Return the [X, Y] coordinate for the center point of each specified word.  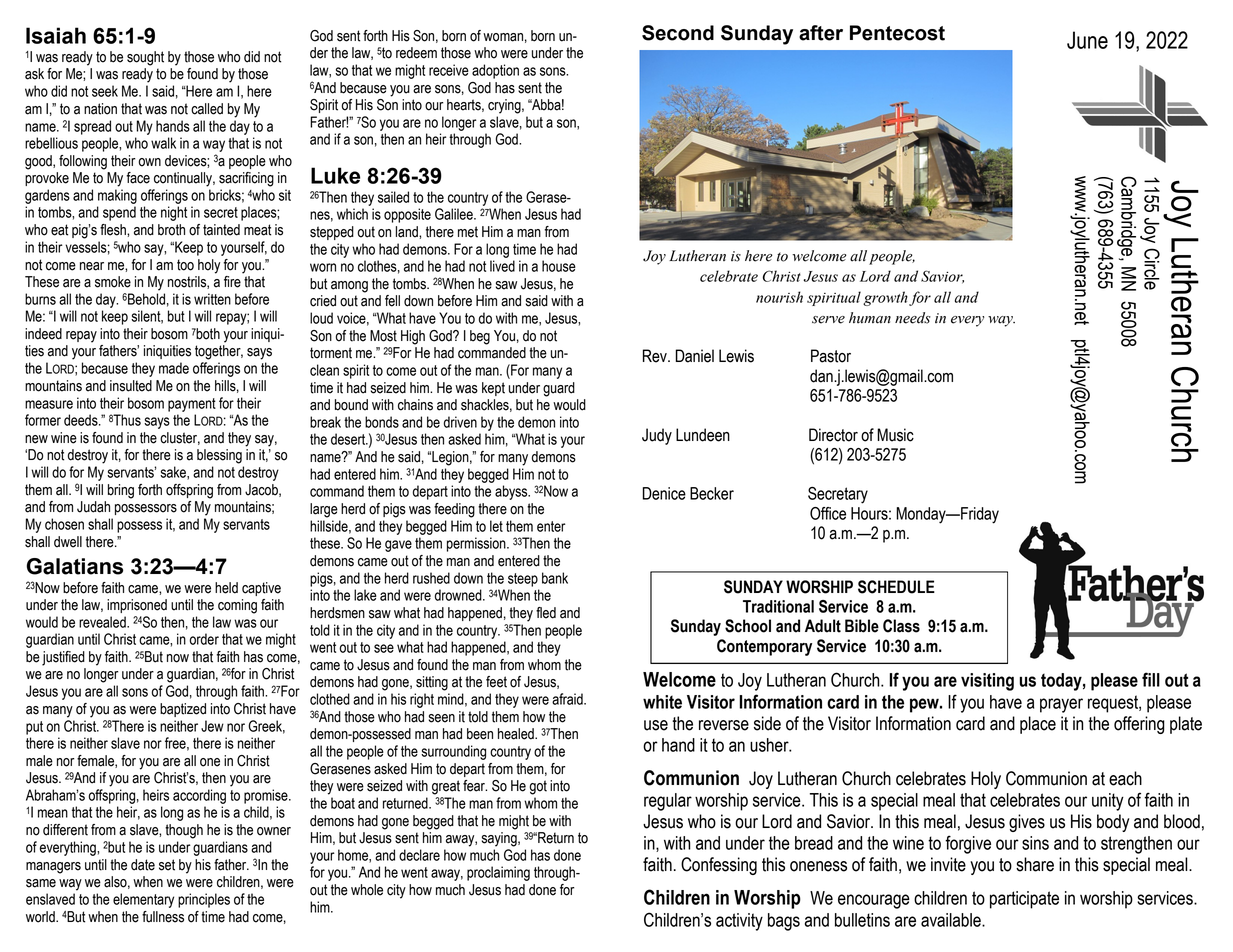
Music [895, 435]
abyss [512, 492]
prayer [1061, 705]
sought [145, 58]
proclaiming [498, 873]
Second [678, 33]
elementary [143, 900]
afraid [568, 699]
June [1087, 40]
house [559, 266]
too [185, 265]
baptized [183, 710]
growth [885, 298]
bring [121, 491]
